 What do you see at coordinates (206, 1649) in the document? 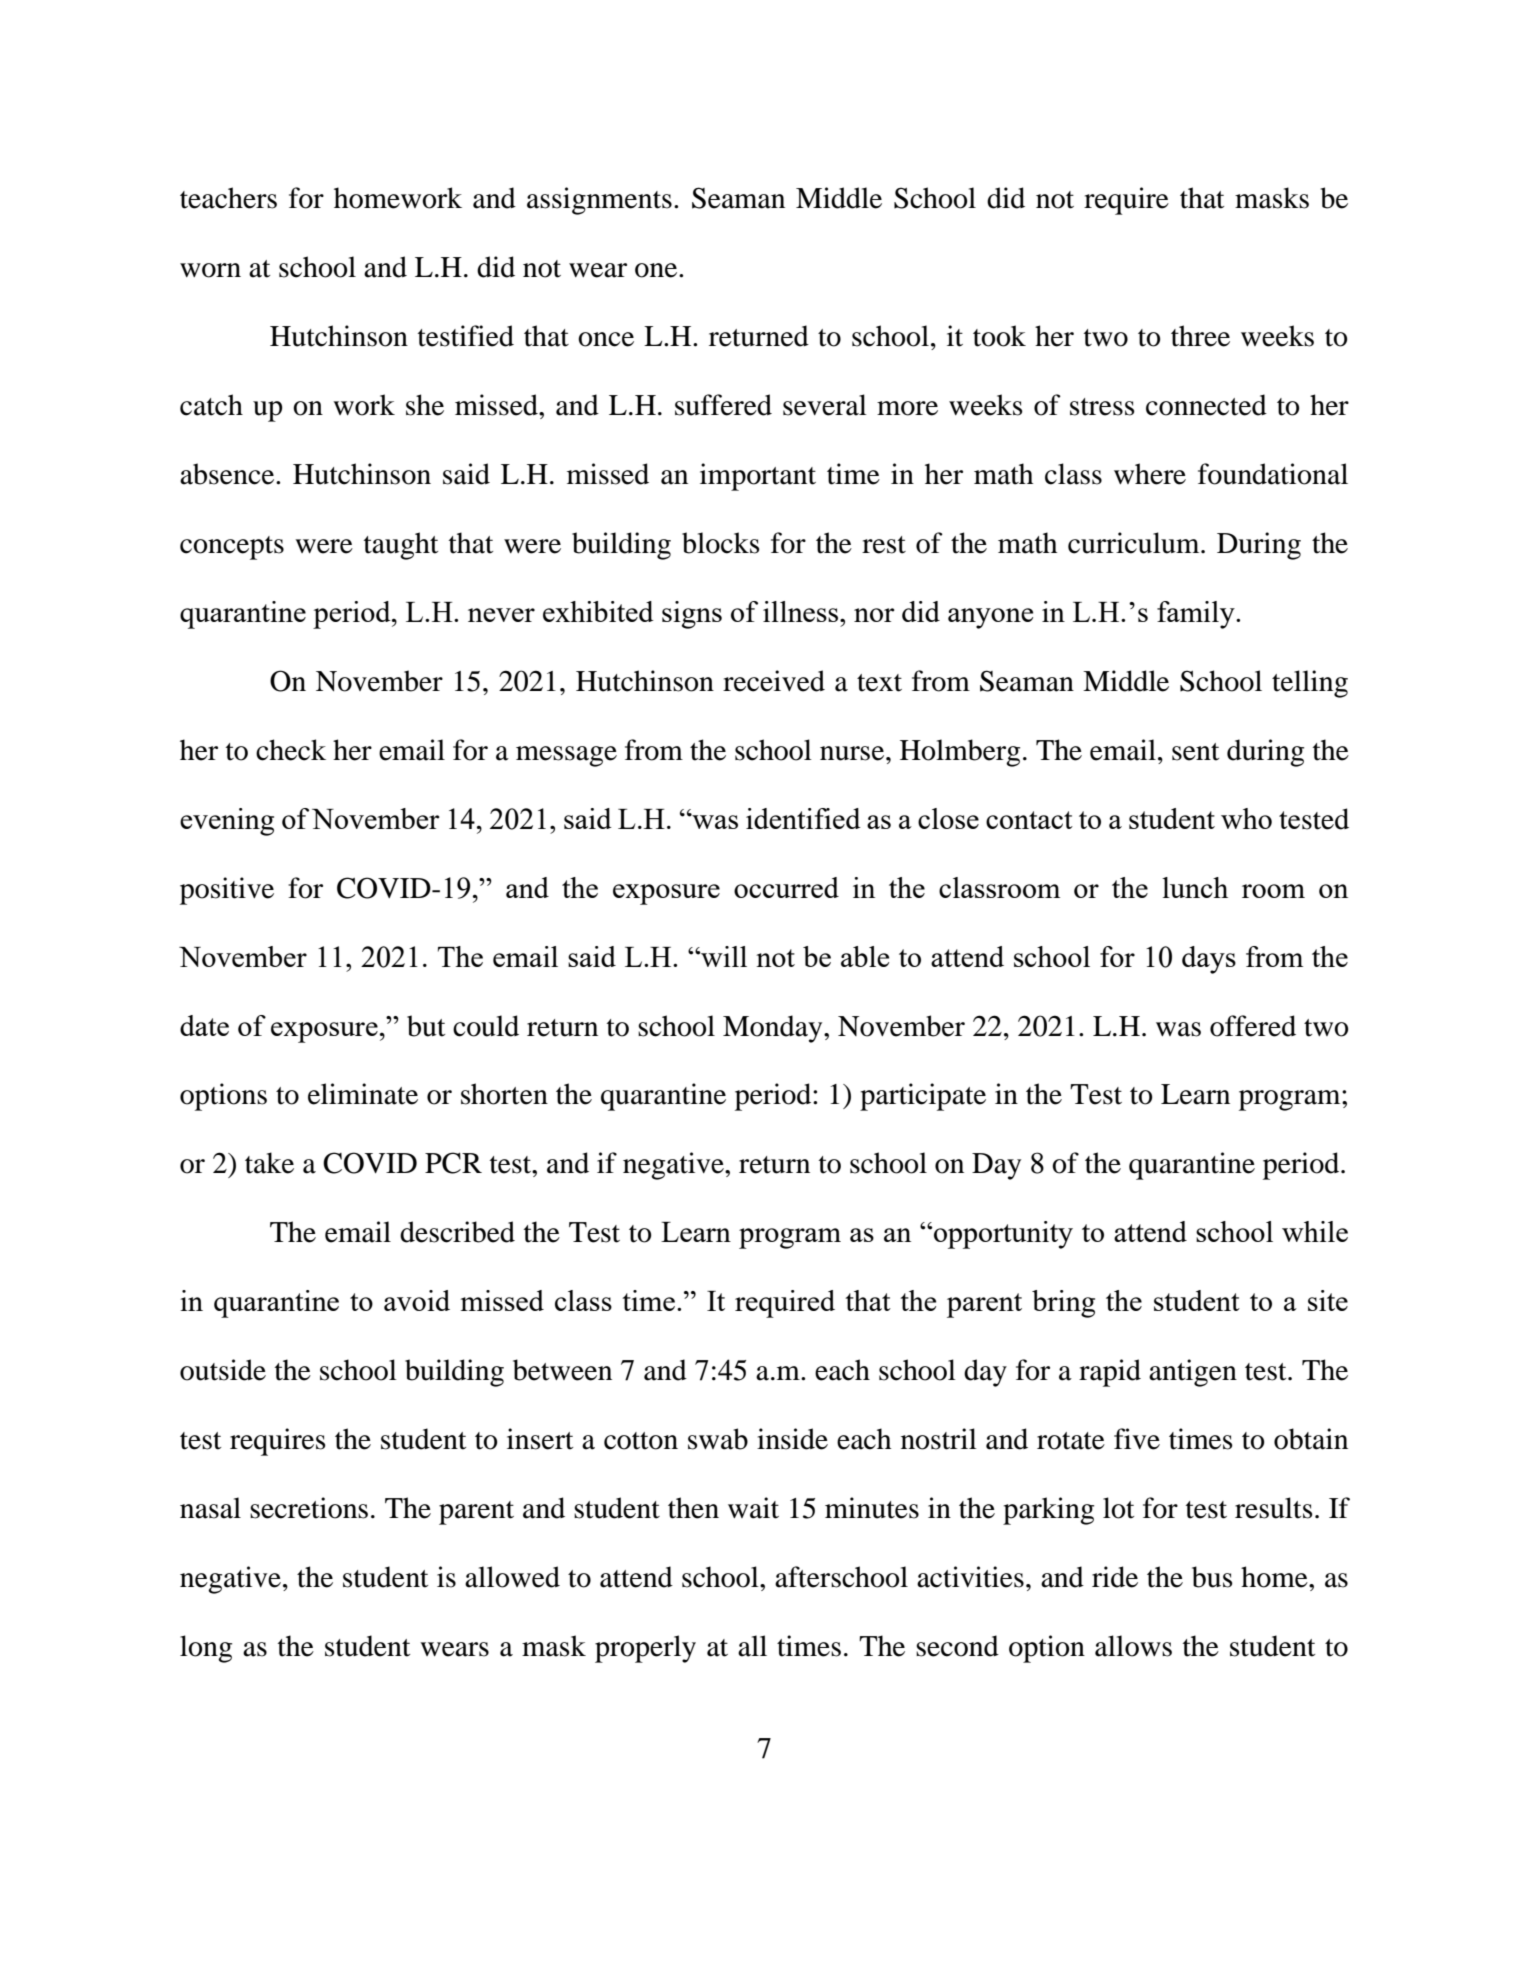
I see `long` at bounding box center [206, 1649].
